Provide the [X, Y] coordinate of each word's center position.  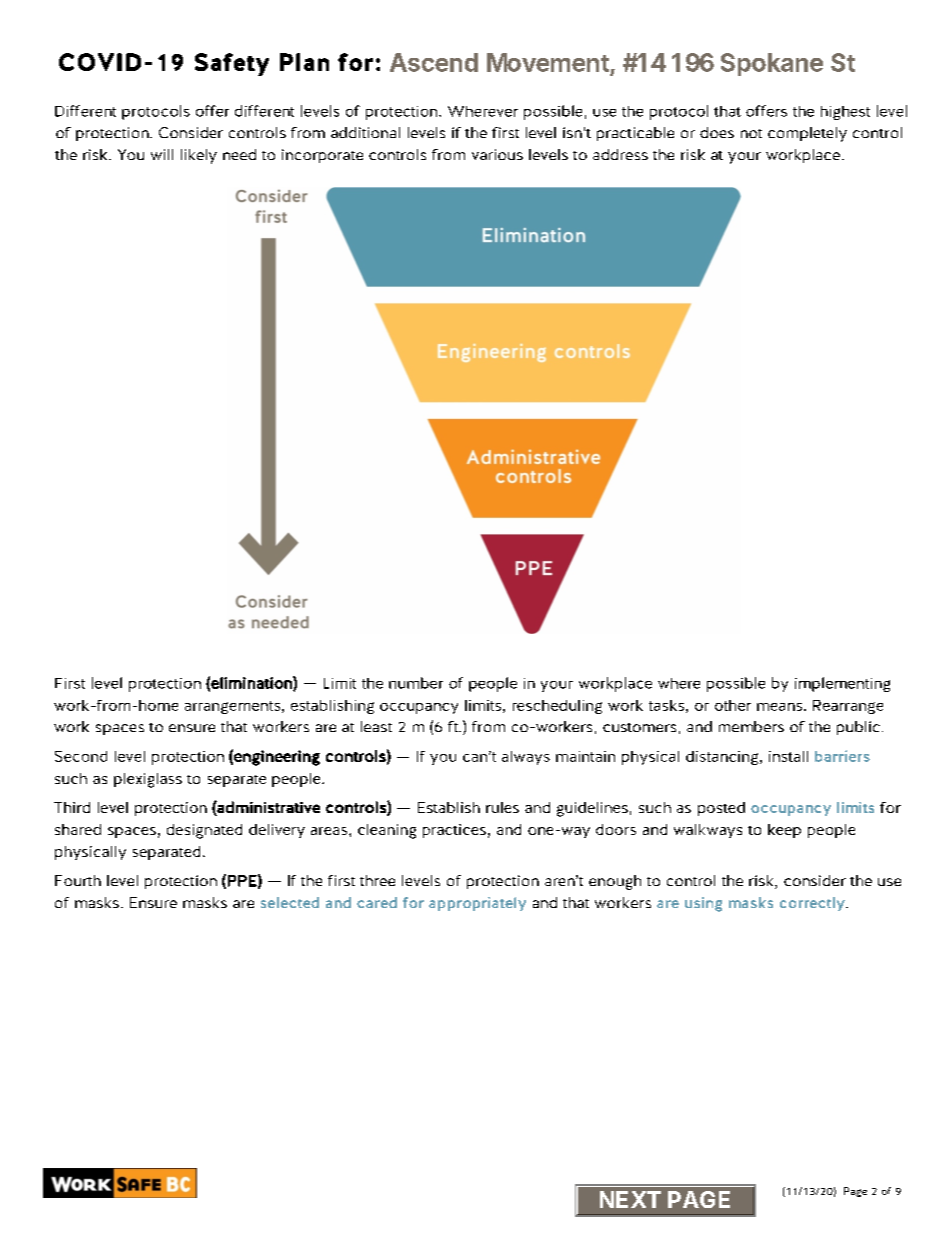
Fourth [78, 880]
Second [81, 756]
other [733, 705]
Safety [232, 64]
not [751, 133]
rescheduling [557, 707]
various [497, 154]
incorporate [322, 156]
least [376, 726]
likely [199, 156]
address [620, 154]
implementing [842, 684]
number [416, 683]
